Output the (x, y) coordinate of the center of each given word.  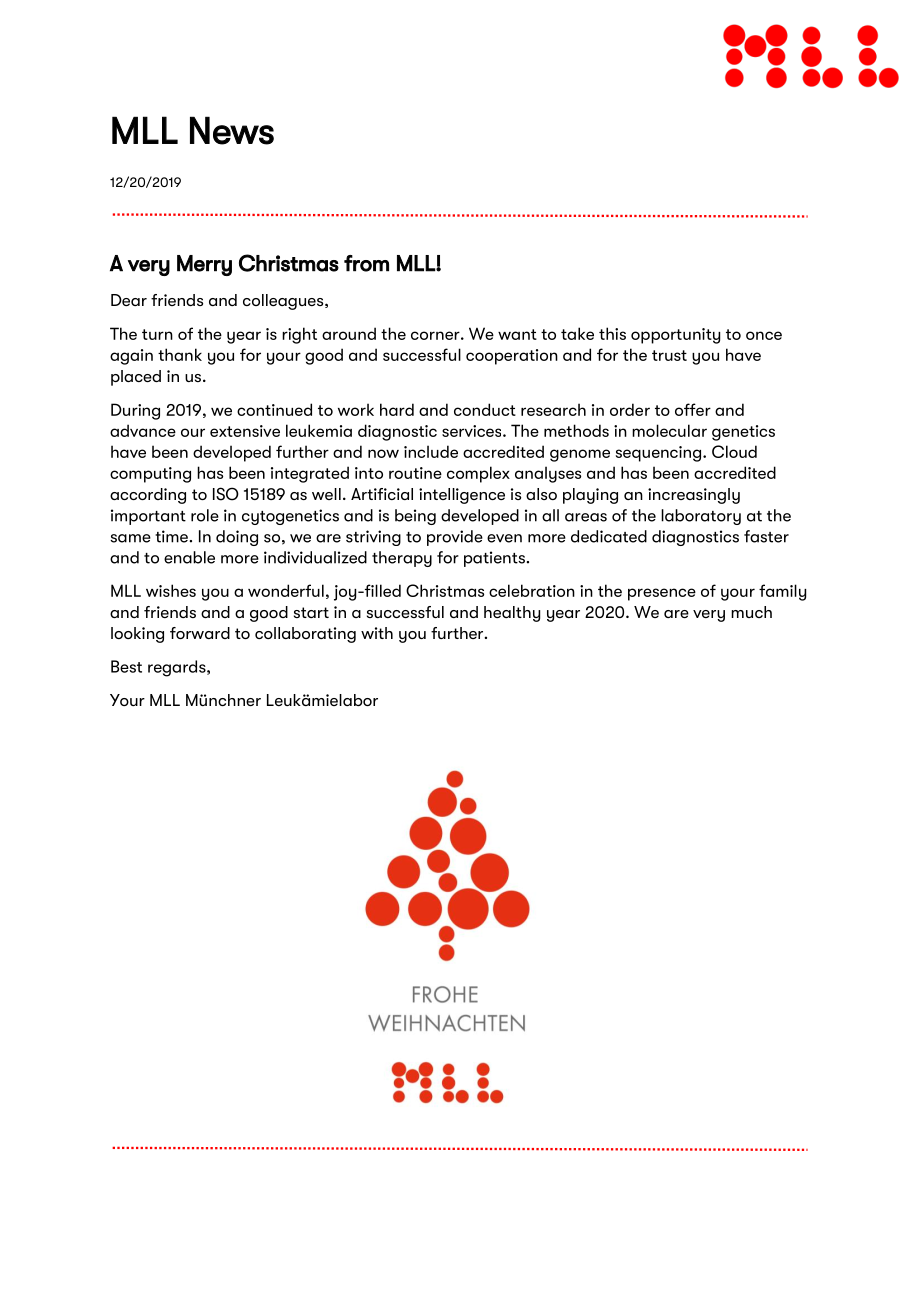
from (366, 263)
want (517, 334)
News (232, 130)
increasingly (694, 496)
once (764, 335)
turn (157, 334)
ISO (226, 494)
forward (200, 633)
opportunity (675, 336)
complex (478, 474)
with (377, 633)
